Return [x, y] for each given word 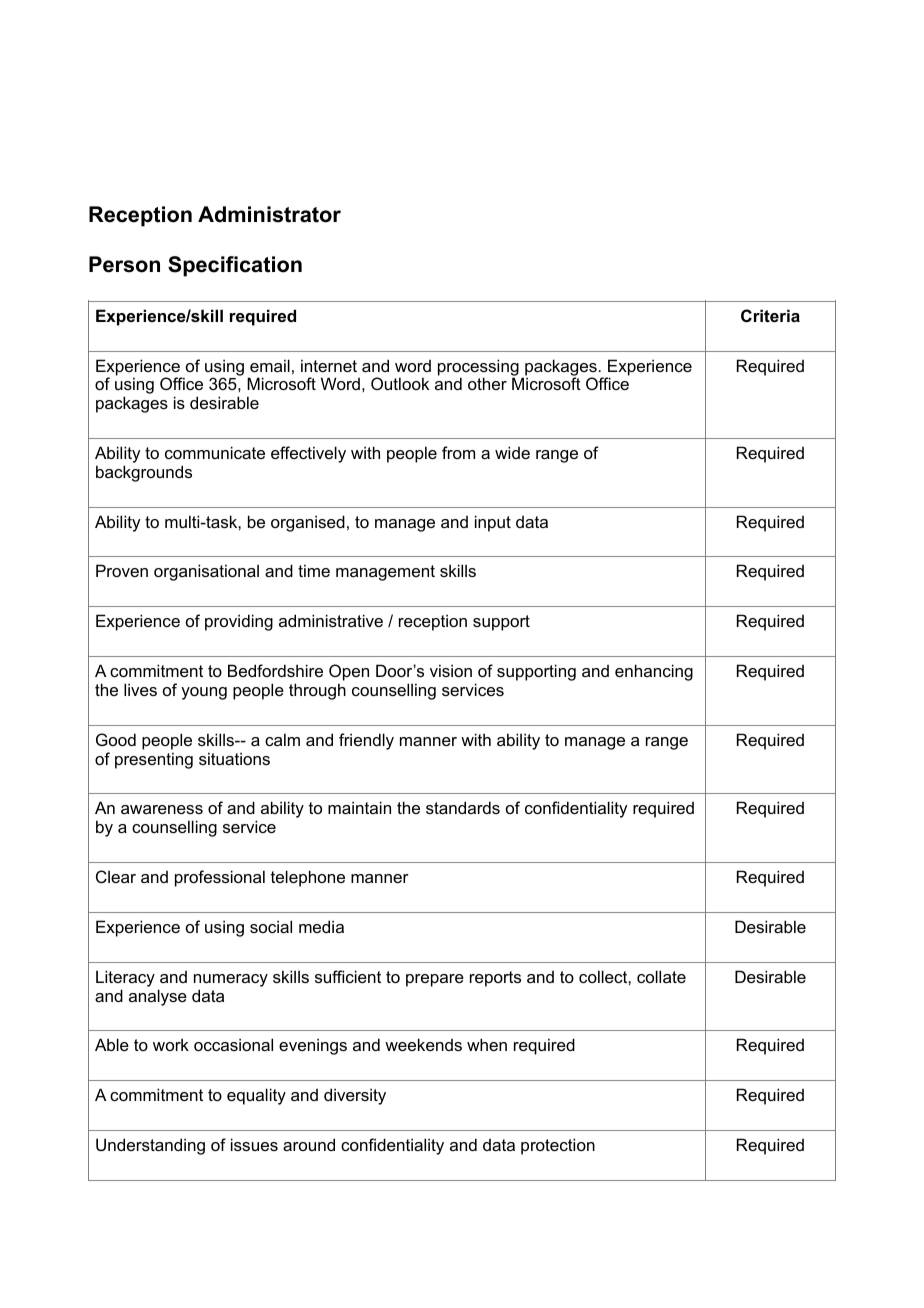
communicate [215, 452]
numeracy [231, 980]
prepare [435, 980]
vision [451, 670]
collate [661, 976]
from [458, 452]
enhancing [654, 672]
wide [512, 452]
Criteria [770, 315]
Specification [235, 266]
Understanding [150, 1146]
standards [463, 807]
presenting [154, 760]
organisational [206, 572]
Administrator [269, 214]
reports [495, 979]
